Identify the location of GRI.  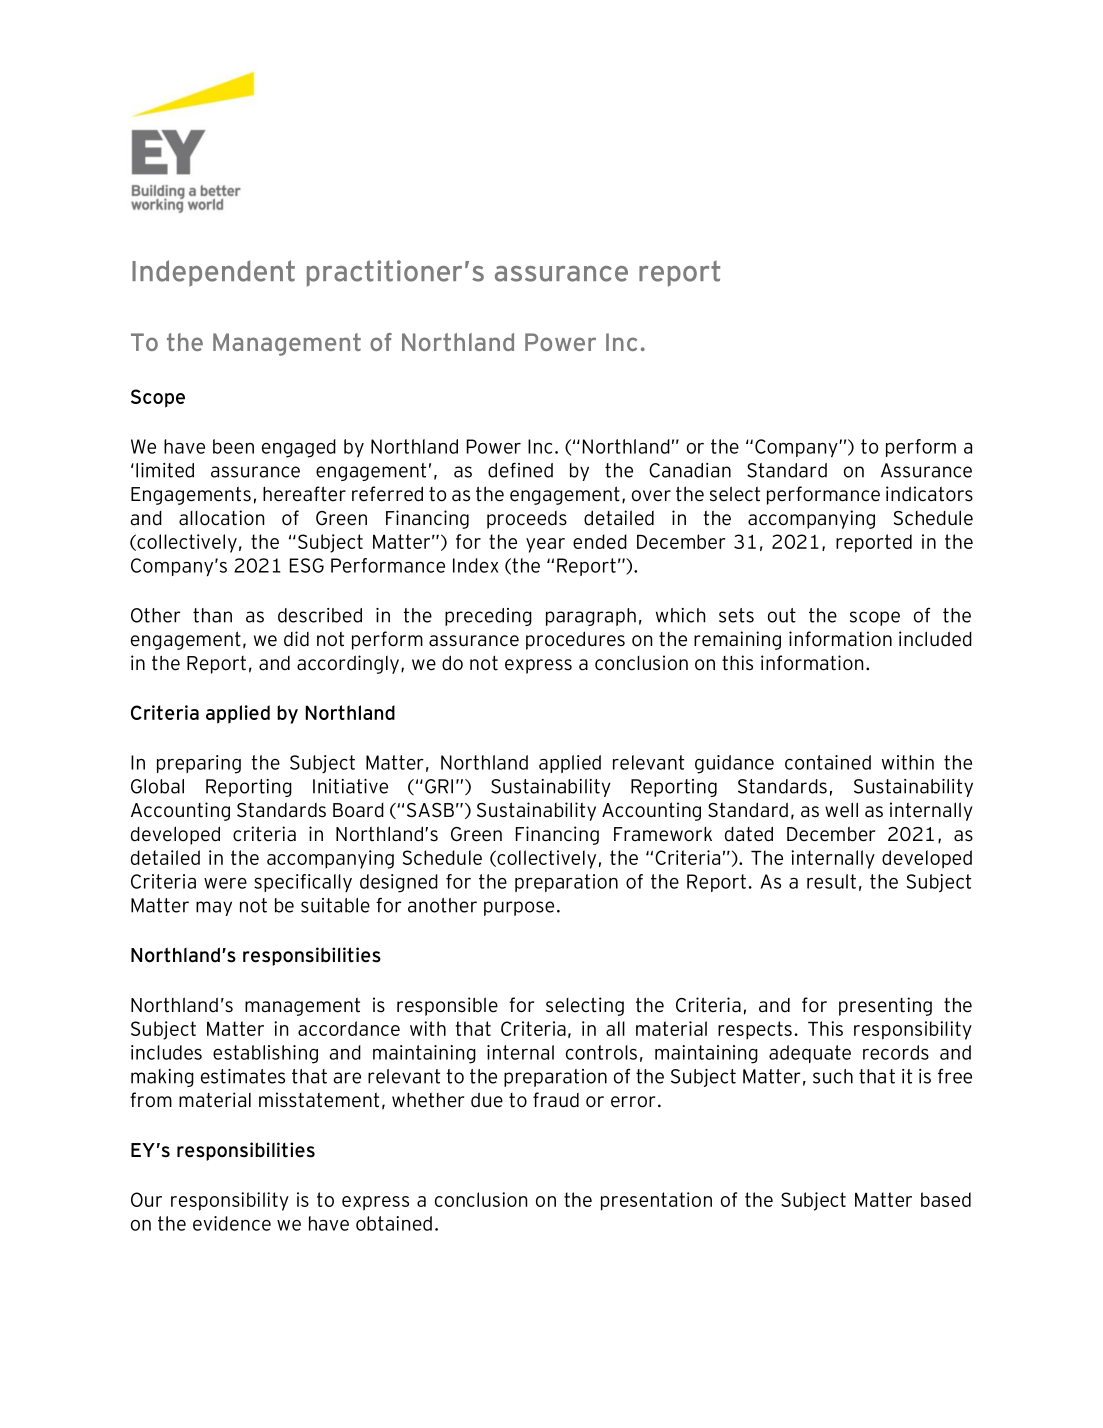
(439, 786).
